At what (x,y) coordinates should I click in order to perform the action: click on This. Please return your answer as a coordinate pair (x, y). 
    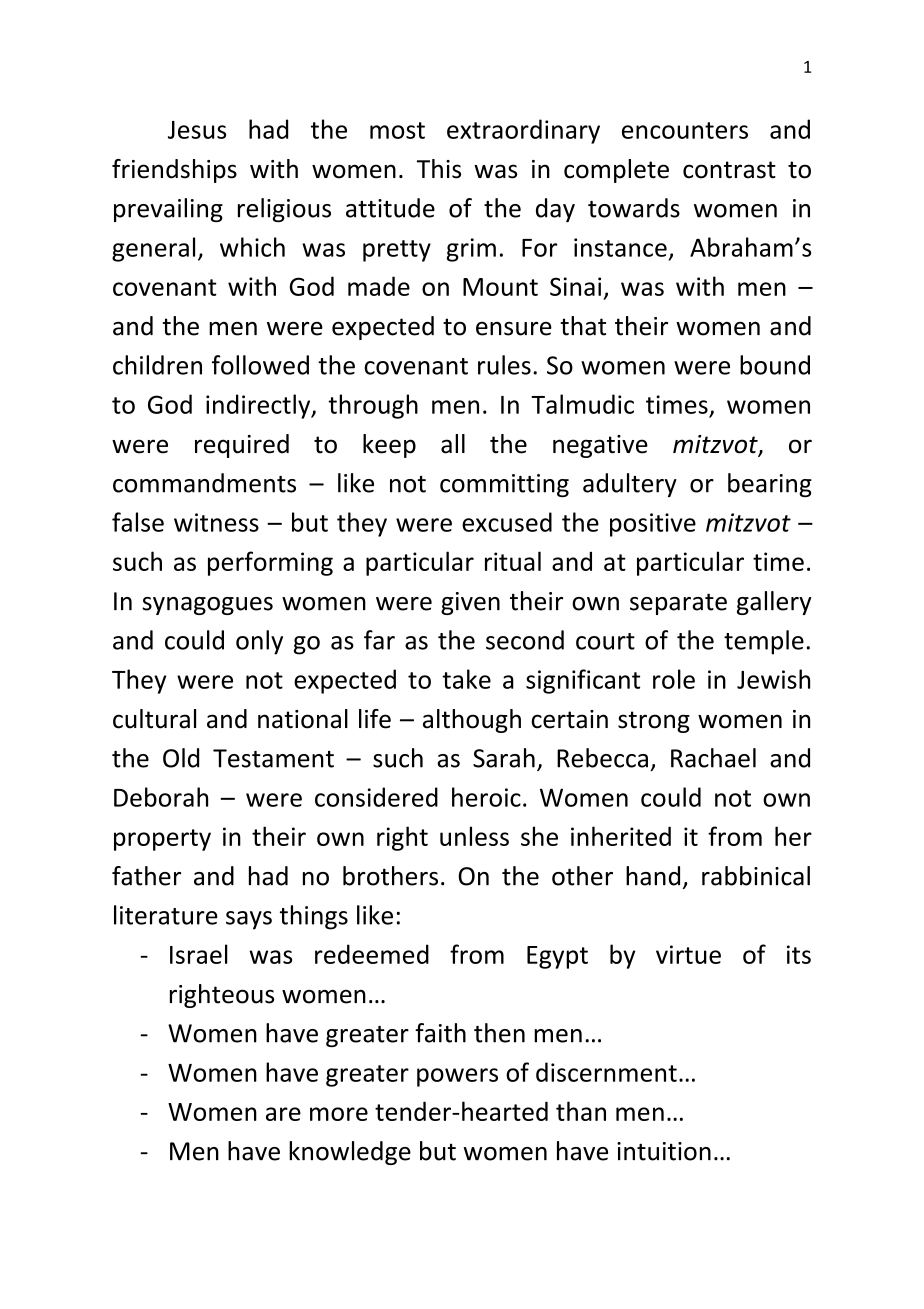
    Looking at the image, I should click on (439, 169).
